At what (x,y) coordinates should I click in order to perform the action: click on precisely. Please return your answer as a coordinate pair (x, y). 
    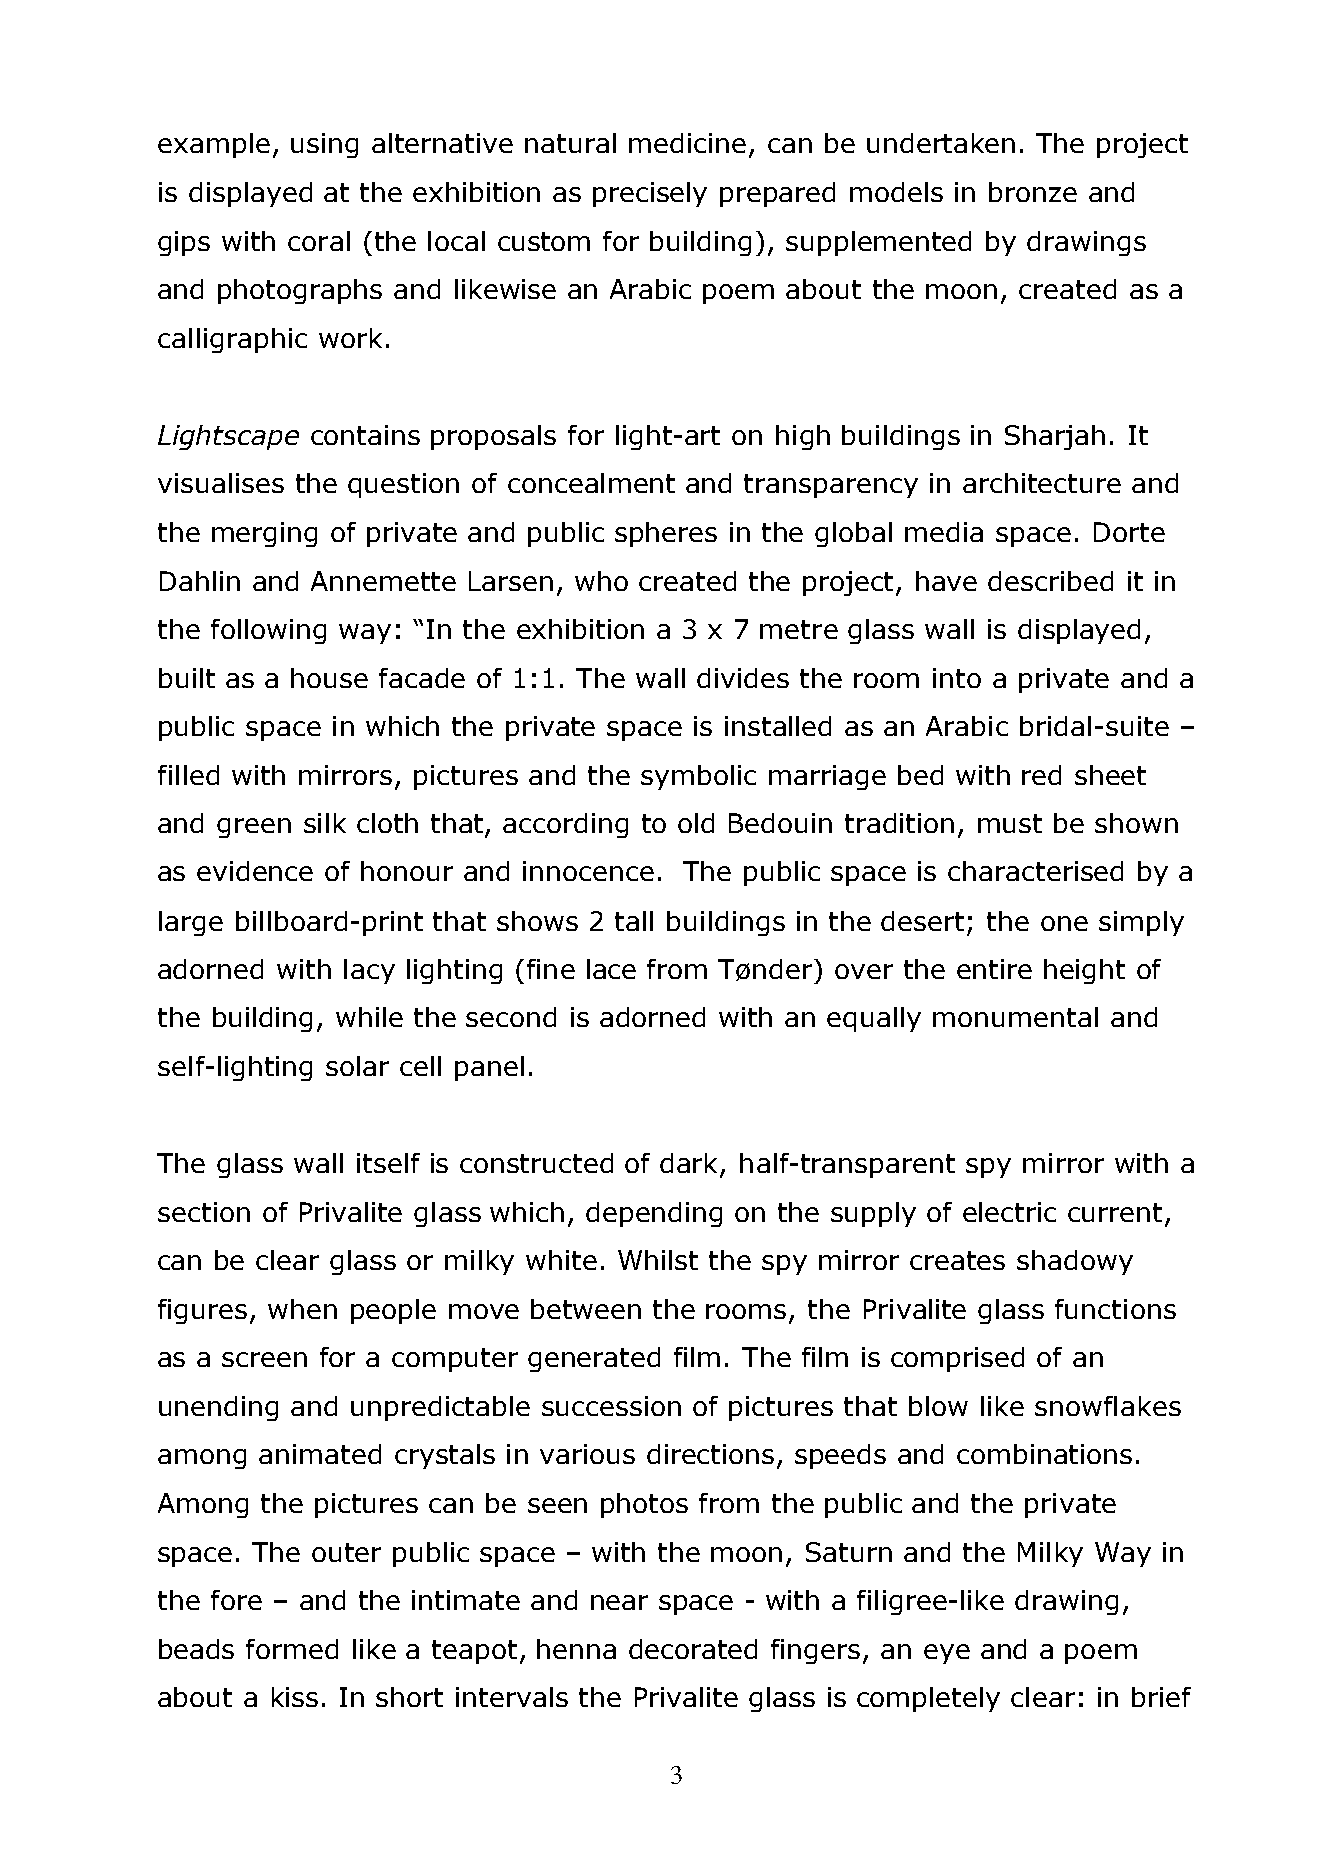
    Looking at the image, I should click on (650, 194).
